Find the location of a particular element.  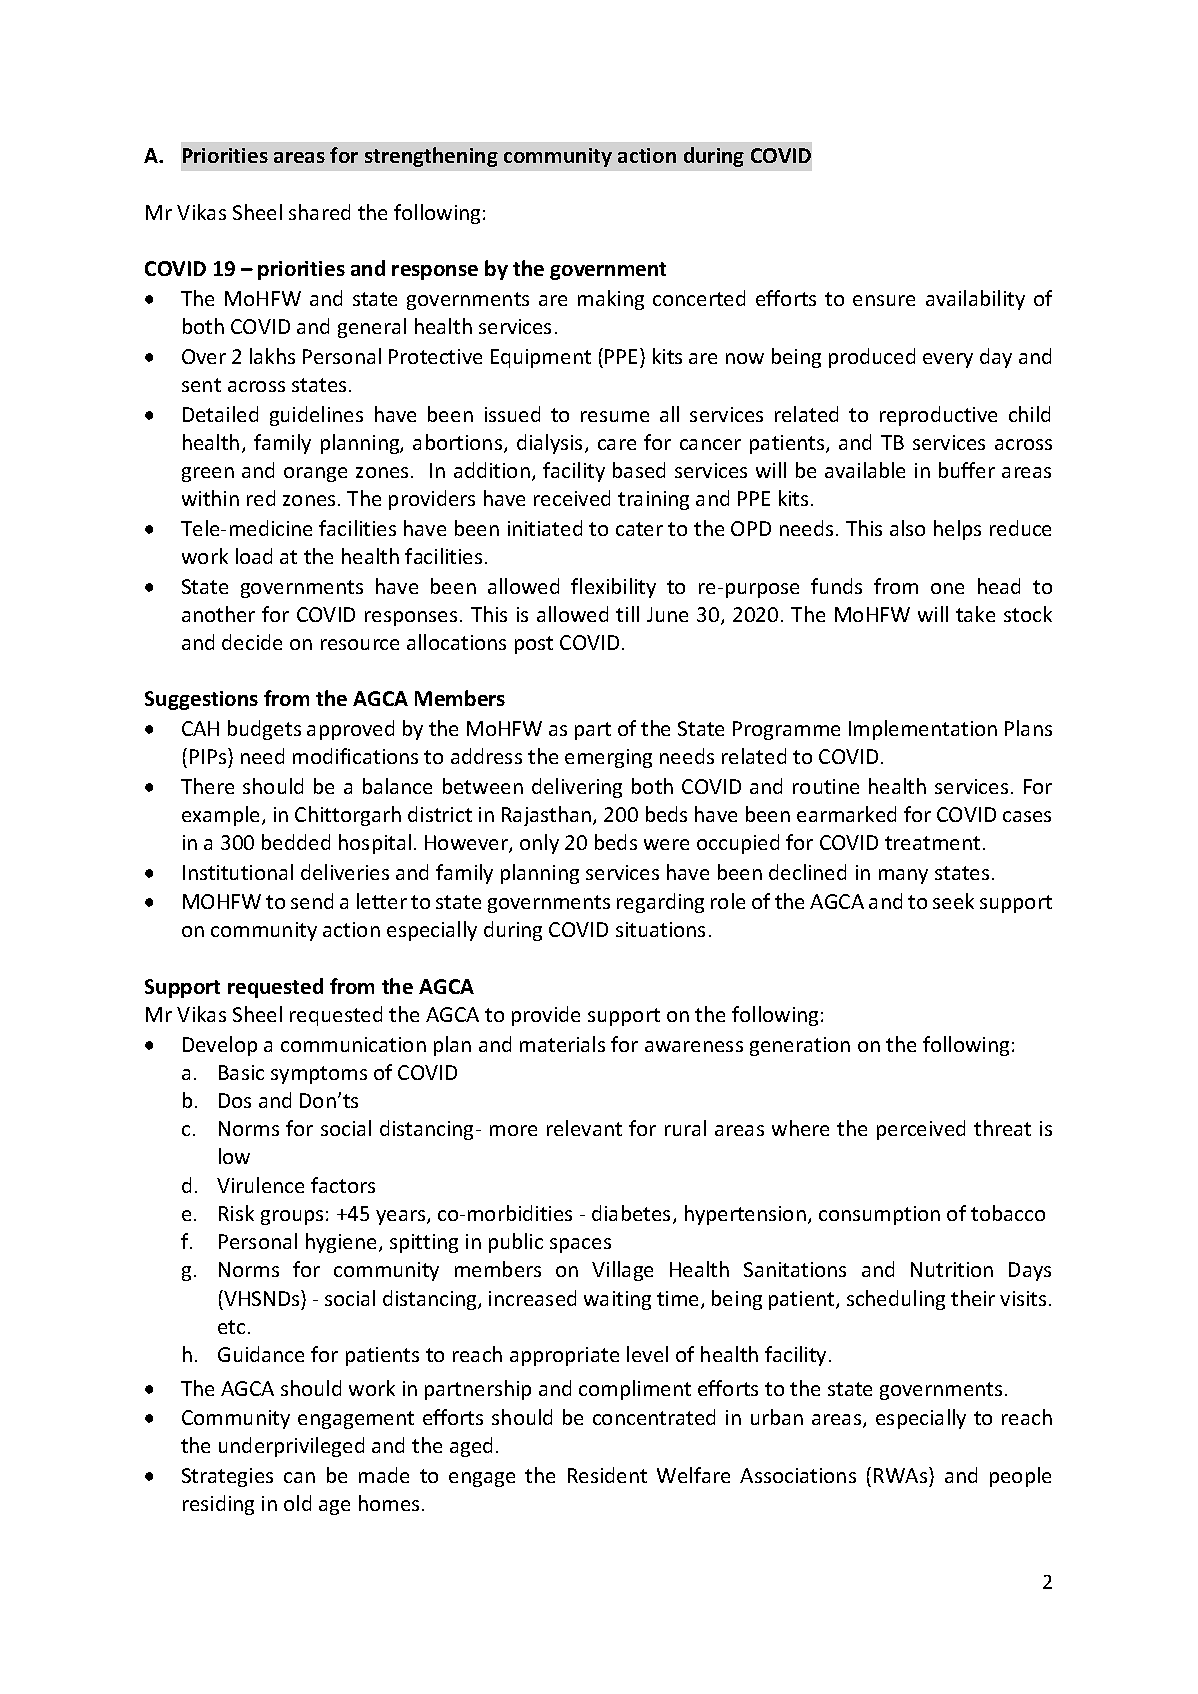

buffer is located at coordinates (967, 470).
